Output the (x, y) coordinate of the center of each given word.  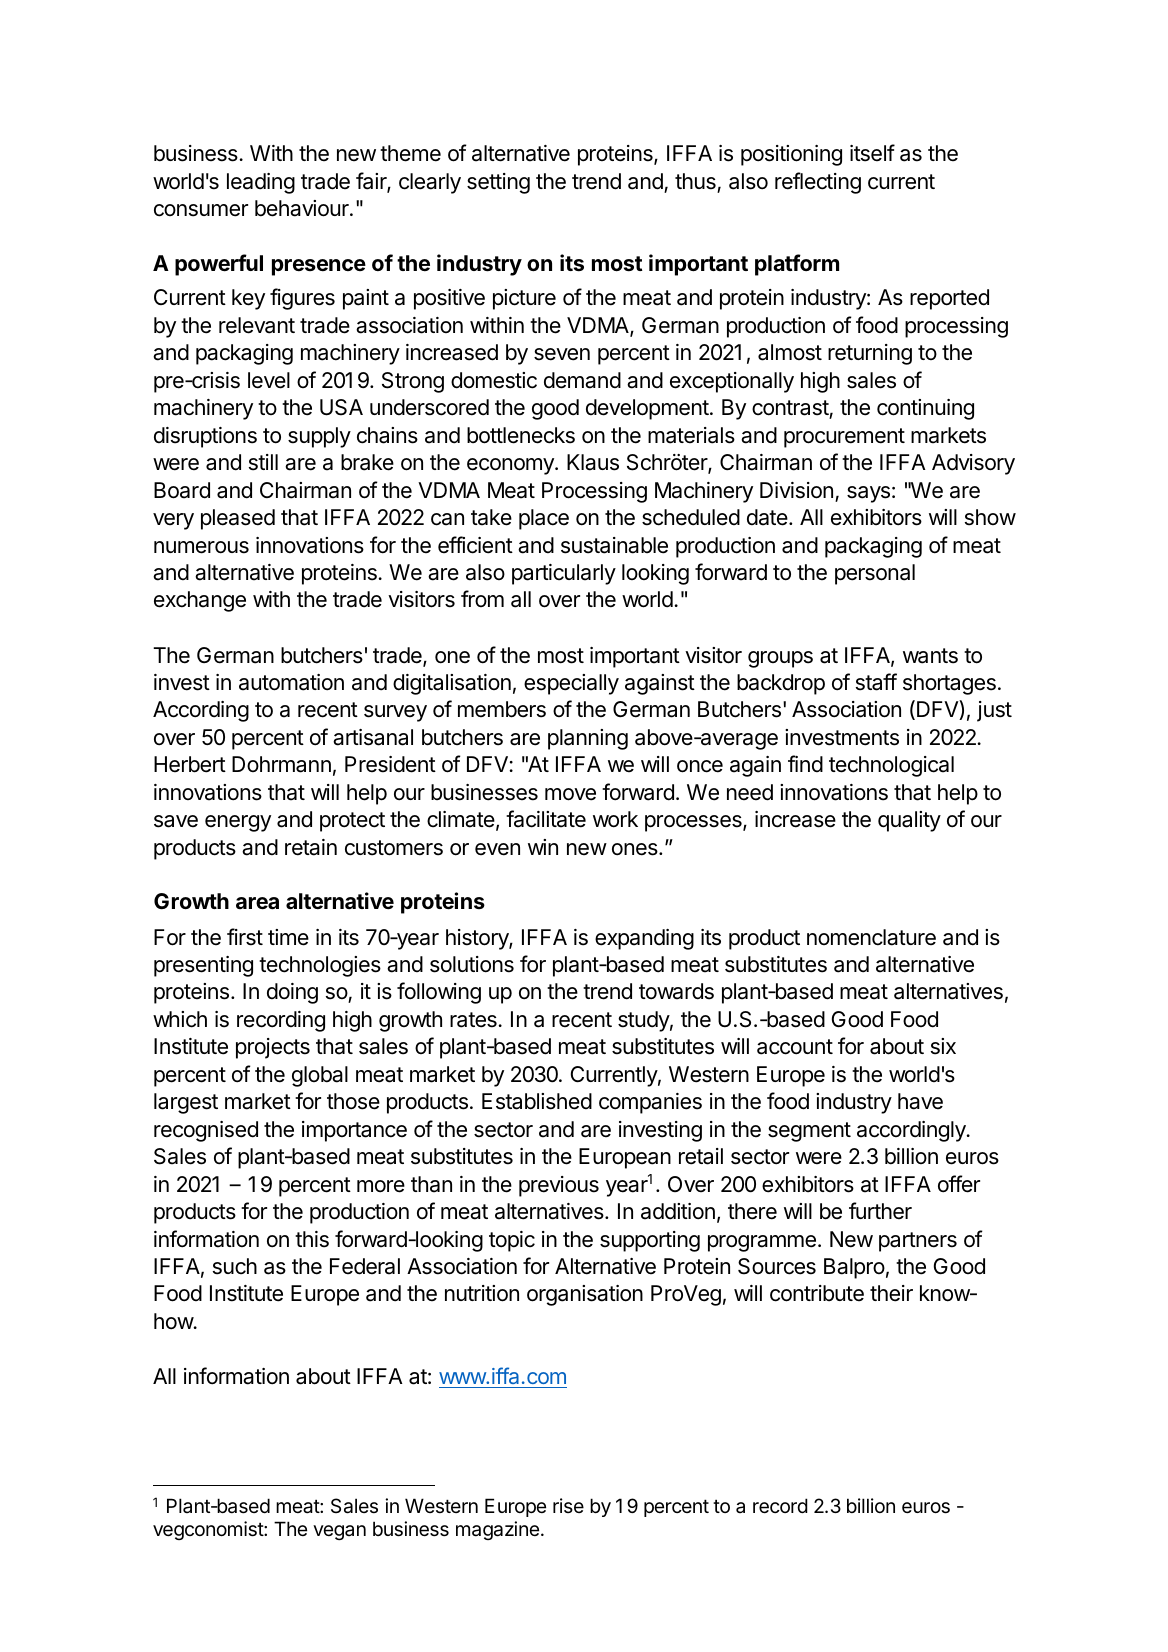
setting (498, 183)
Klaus (593, 462)
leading (261, 183)
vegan (339, 1532)
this (312, 1239)
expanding (644, 939)
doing (292, 993)
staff (876, 682)
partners (918, 1242)
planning (588, 739)
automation (291, 682)
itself (872, 153)
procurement (844, 438)
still (263, 462)
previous (559, 1186)
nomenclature (871, 937)
